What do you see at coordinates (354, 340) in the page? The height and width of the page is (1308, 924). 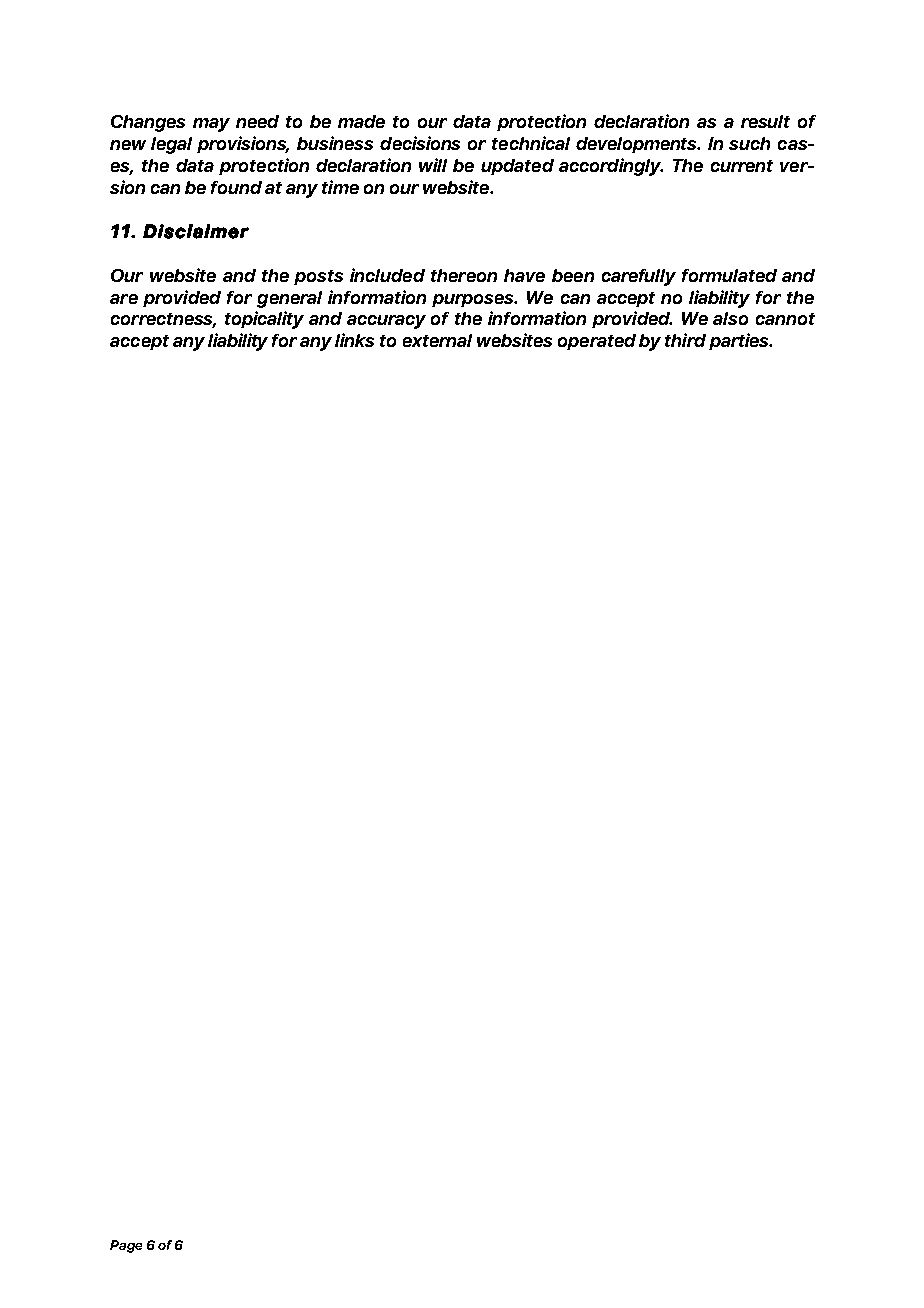 I see `links` at bounding box center [354, 340].
